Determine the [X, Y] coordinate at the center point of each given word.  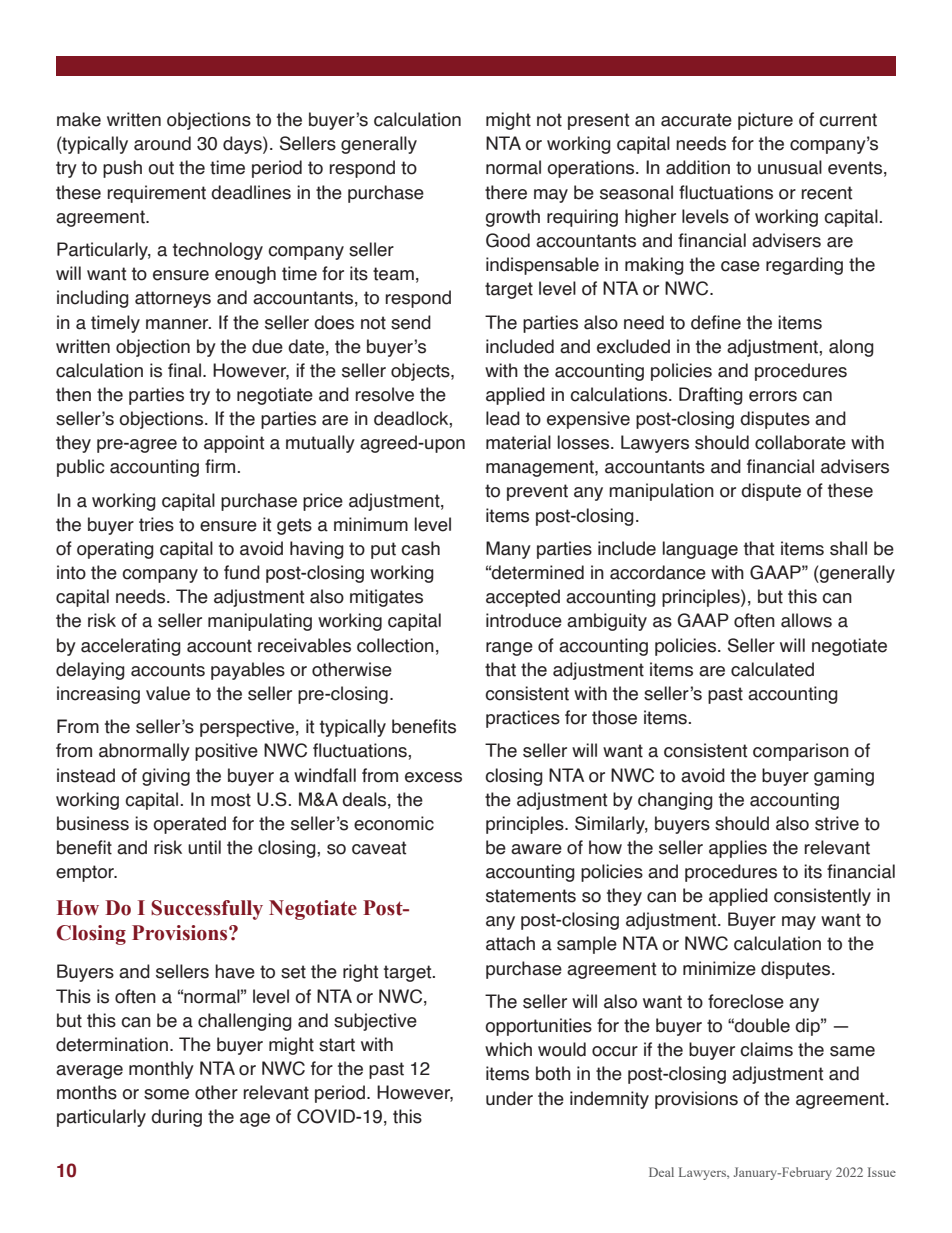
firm [220, 466]
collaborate [800, 442]
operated [189, 825]
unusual [790, 167]
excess [433, 777]
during [176, 1118]
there [506, 192]
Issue [882, 1172]
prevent [537, 492]
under [509, 1098]
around [162, 143]
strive [837, 823]
